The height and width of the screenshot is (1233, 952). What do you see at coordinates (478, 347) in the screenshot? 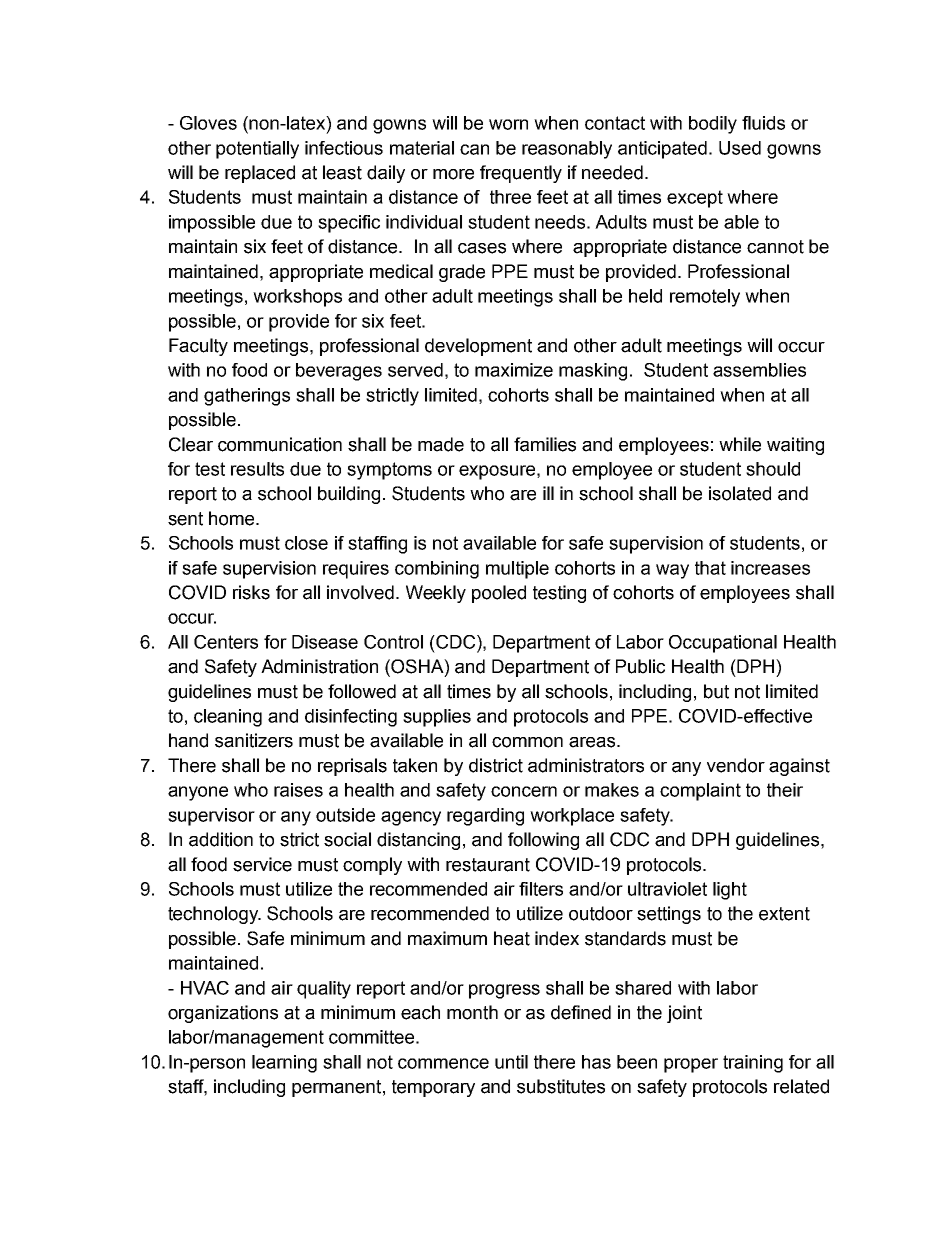
I see `development` at bounding box center [478, 347].
